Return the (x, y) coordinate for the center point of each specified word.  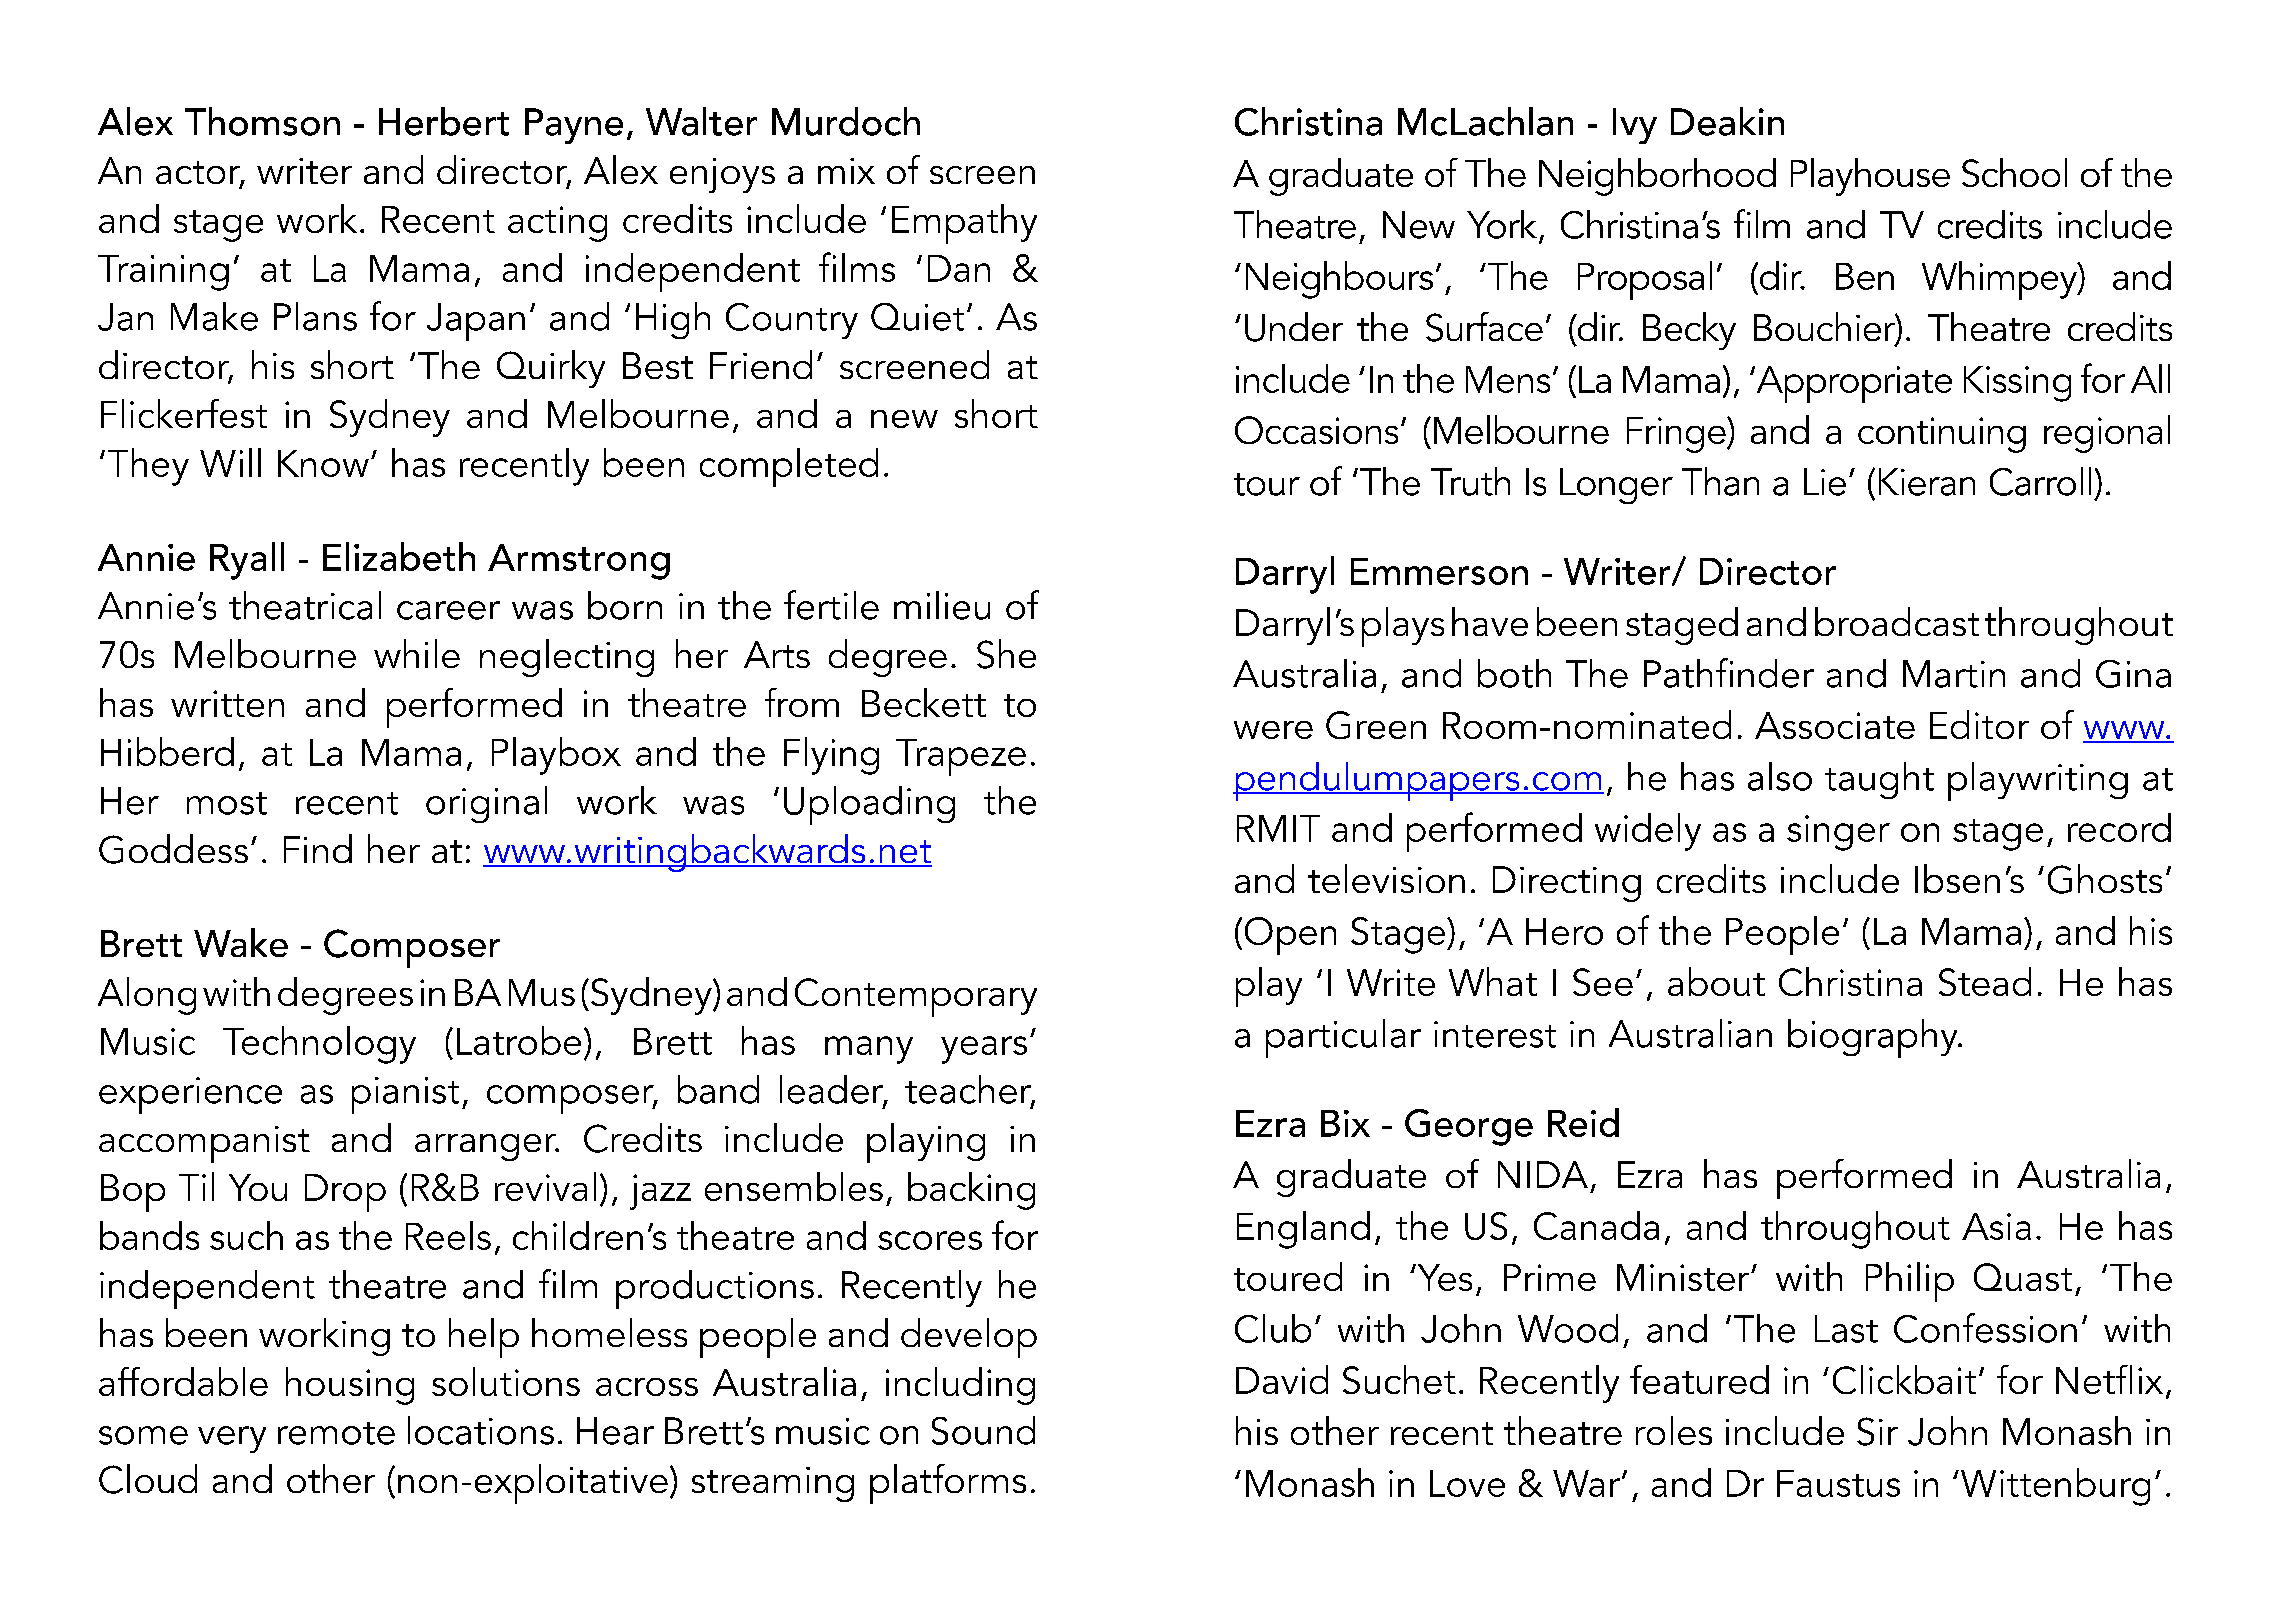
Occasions (1316, 430)
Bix (1345, 1123)
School (2014, 172)
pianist (405, 1095)
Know (323, 463)
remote (336, 1433)
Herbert (444, 121)
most (227, 803)
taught (1879, 780)
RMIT (1278, 828)
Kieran (1927, 482)
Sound (983, 1430)
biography (1874, 1038)
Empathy (964, 224)
